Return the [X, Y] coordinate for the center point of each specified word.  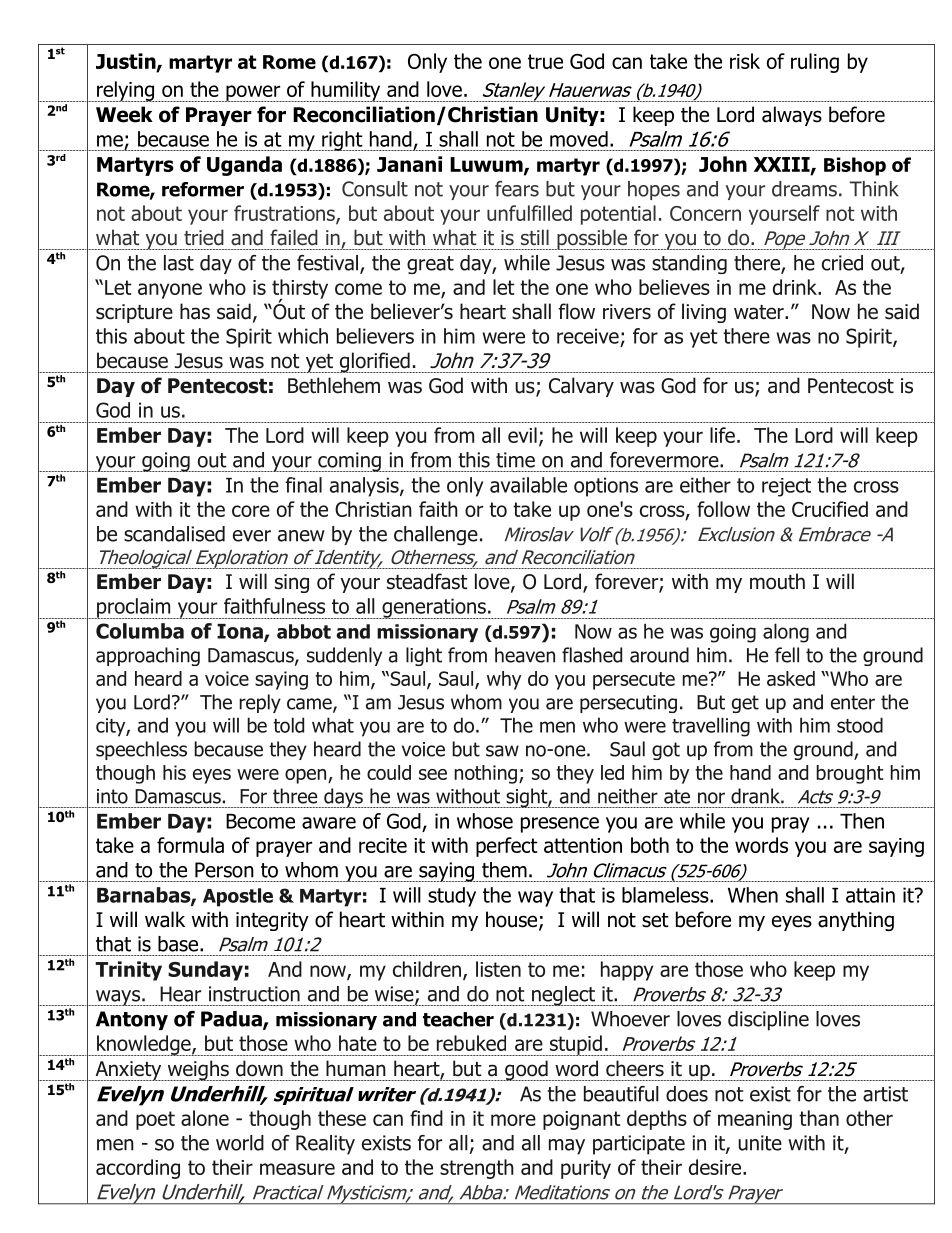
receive [588, 336]
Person [224, 870]
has [195, 311]
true [545, 61]
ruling [815, 63]
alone [205, 1118]
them [504, 870]
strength [477, 1169]
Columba [140, 631]
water [760, 312]
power [253, 93]
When [753, 895]
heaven [525, 655]
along [786, 633]
